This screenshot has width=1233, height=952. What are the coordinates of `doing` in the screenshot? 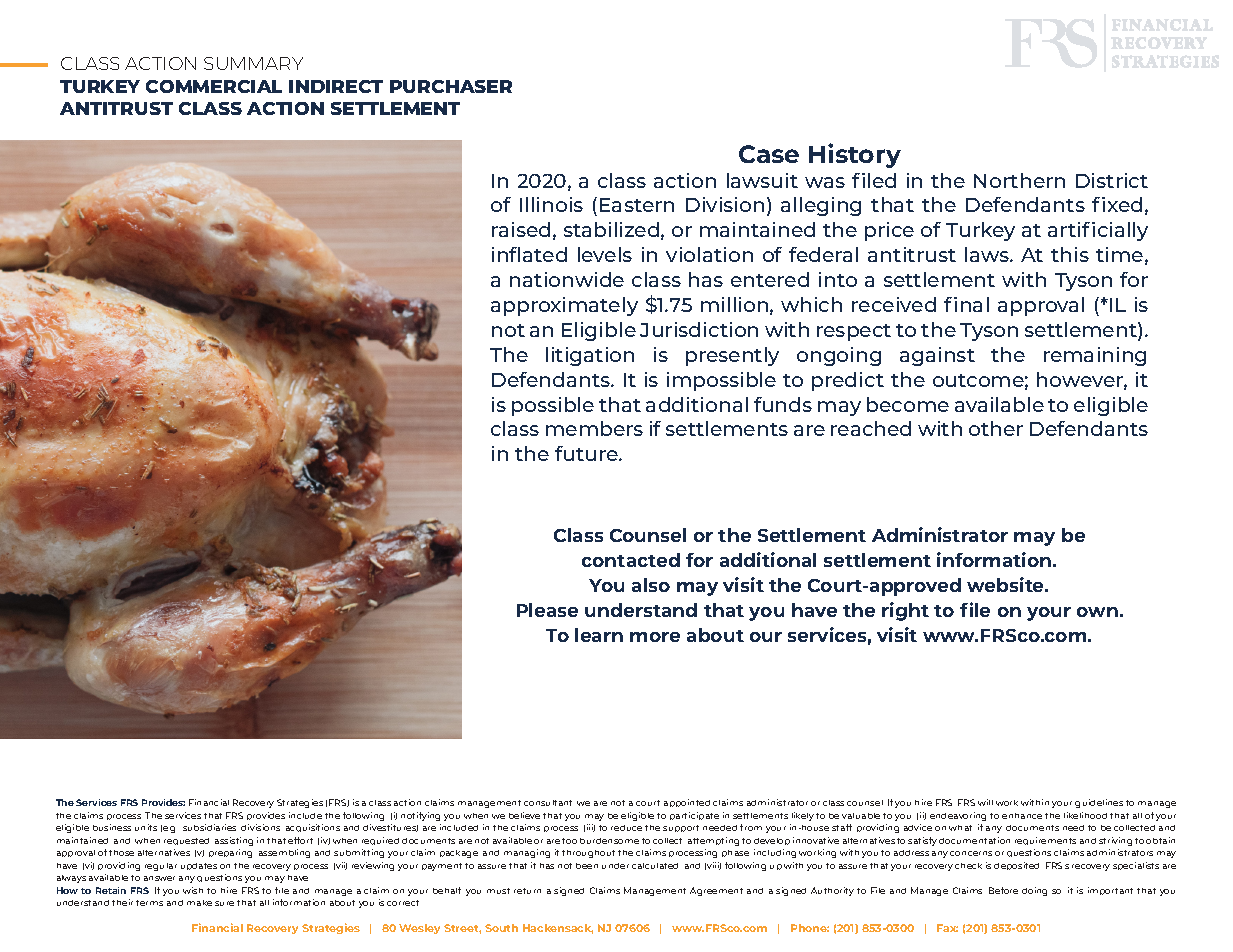 It's located at (1034, 891).
